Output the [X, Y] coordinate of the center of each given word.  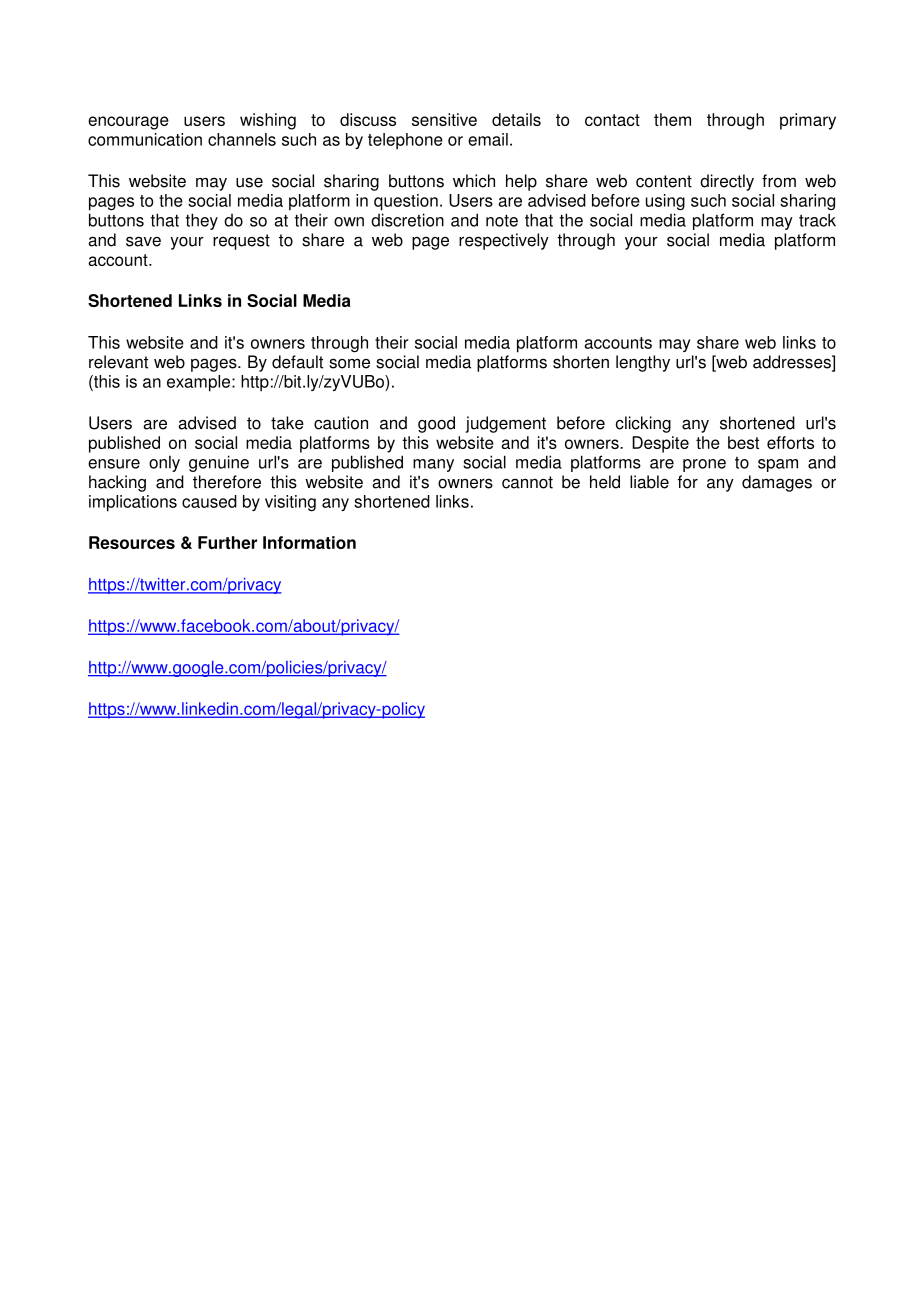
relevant [118, 362]
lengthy [643, 363]
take [287, 423]
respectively [504, 241]
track [817, 220]
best [743, 442]
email [488, 139]
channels [242, 139]
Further [227, 542]
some [349, 363]
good [436, 424]
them [672, 119]
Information [309, 542]
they [201, 221]
